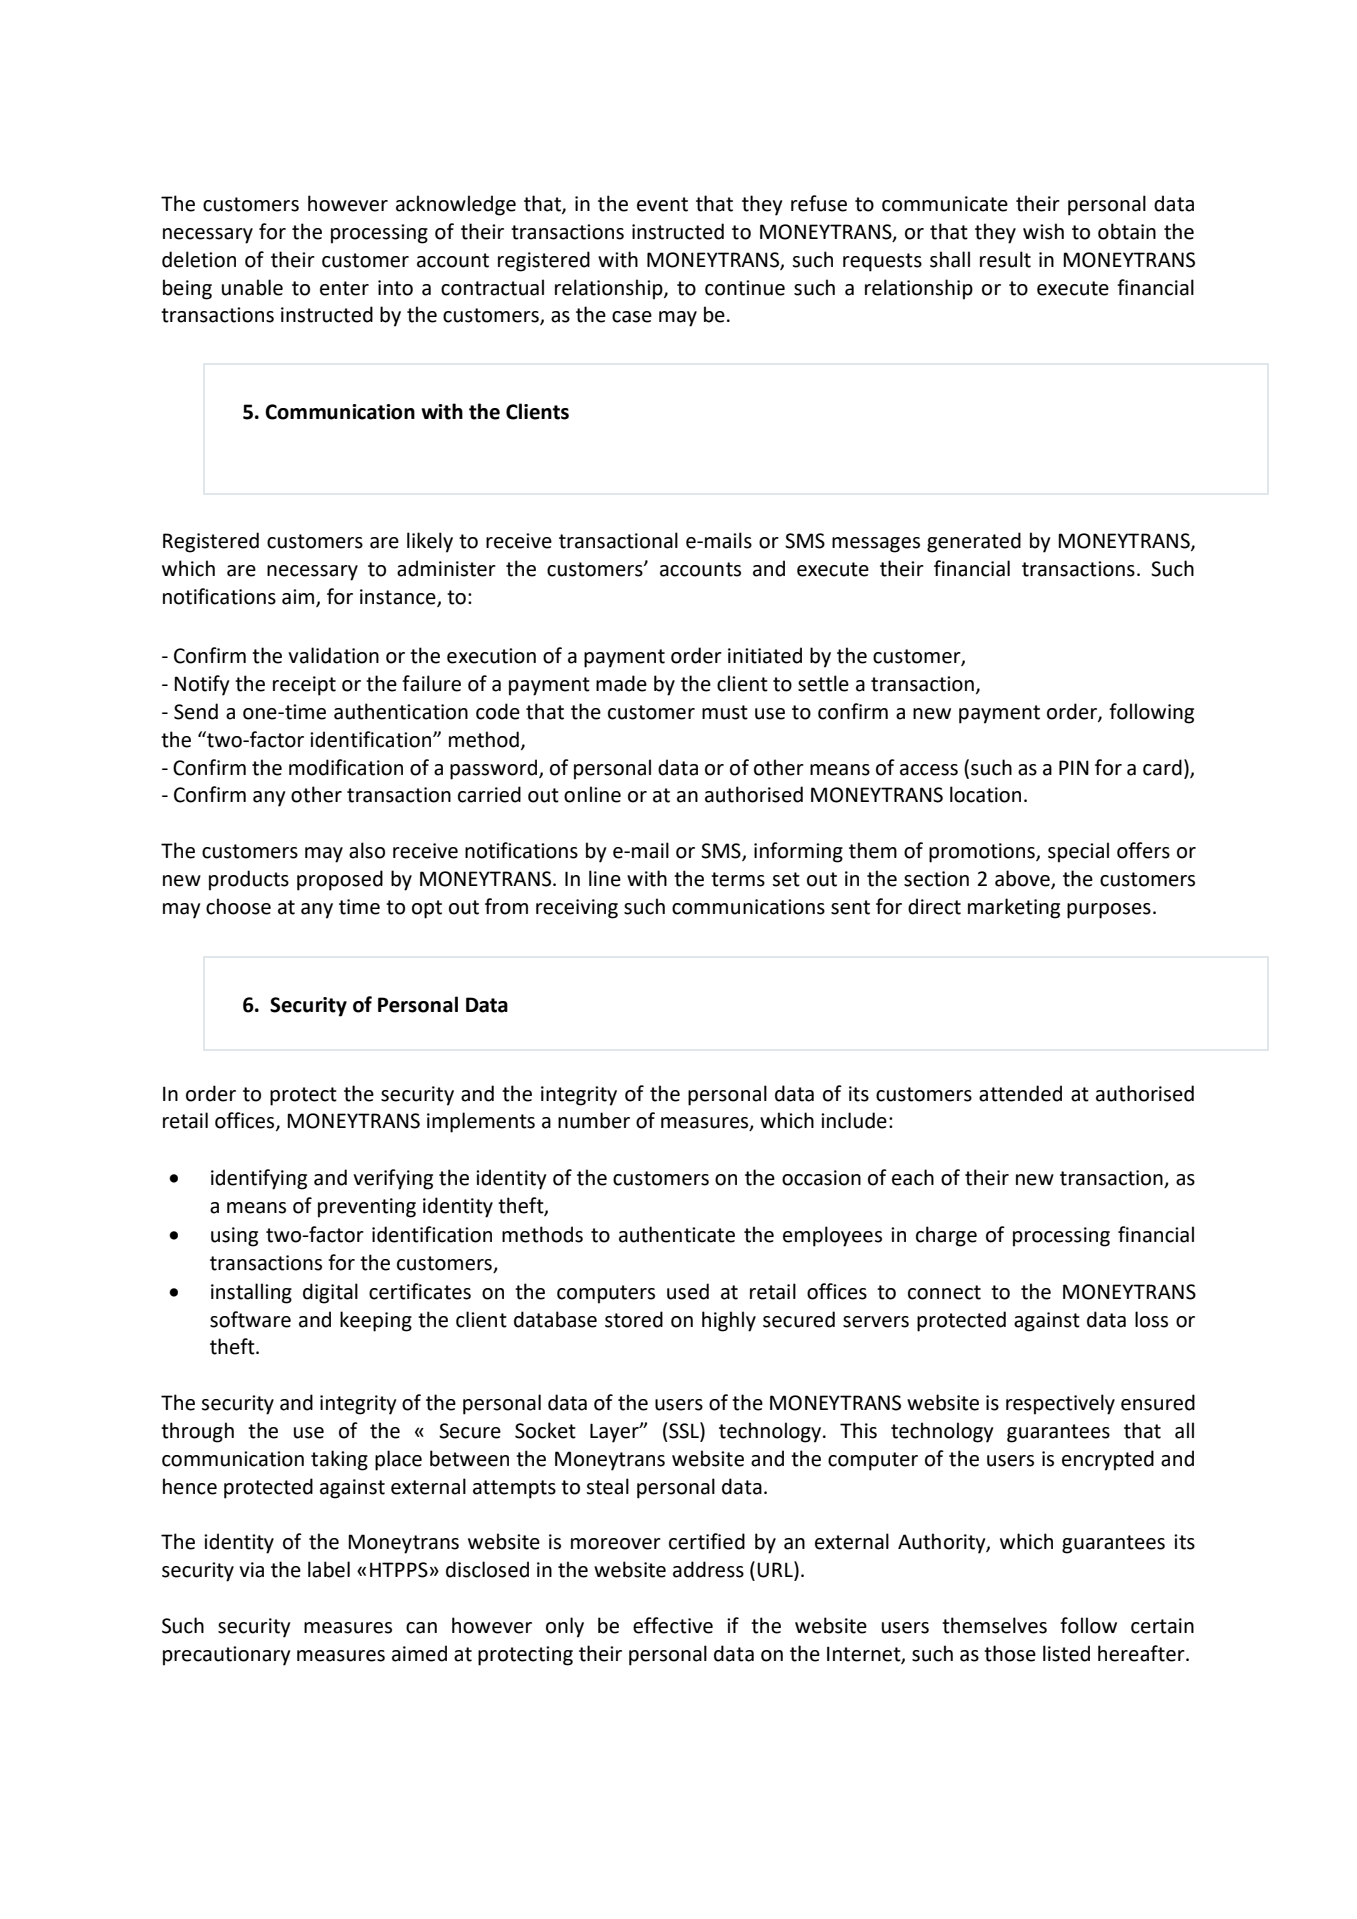 Image resolution: width=1357 pixels, height=1919 pixels. I want to click on effective, so click(673, 1625).
